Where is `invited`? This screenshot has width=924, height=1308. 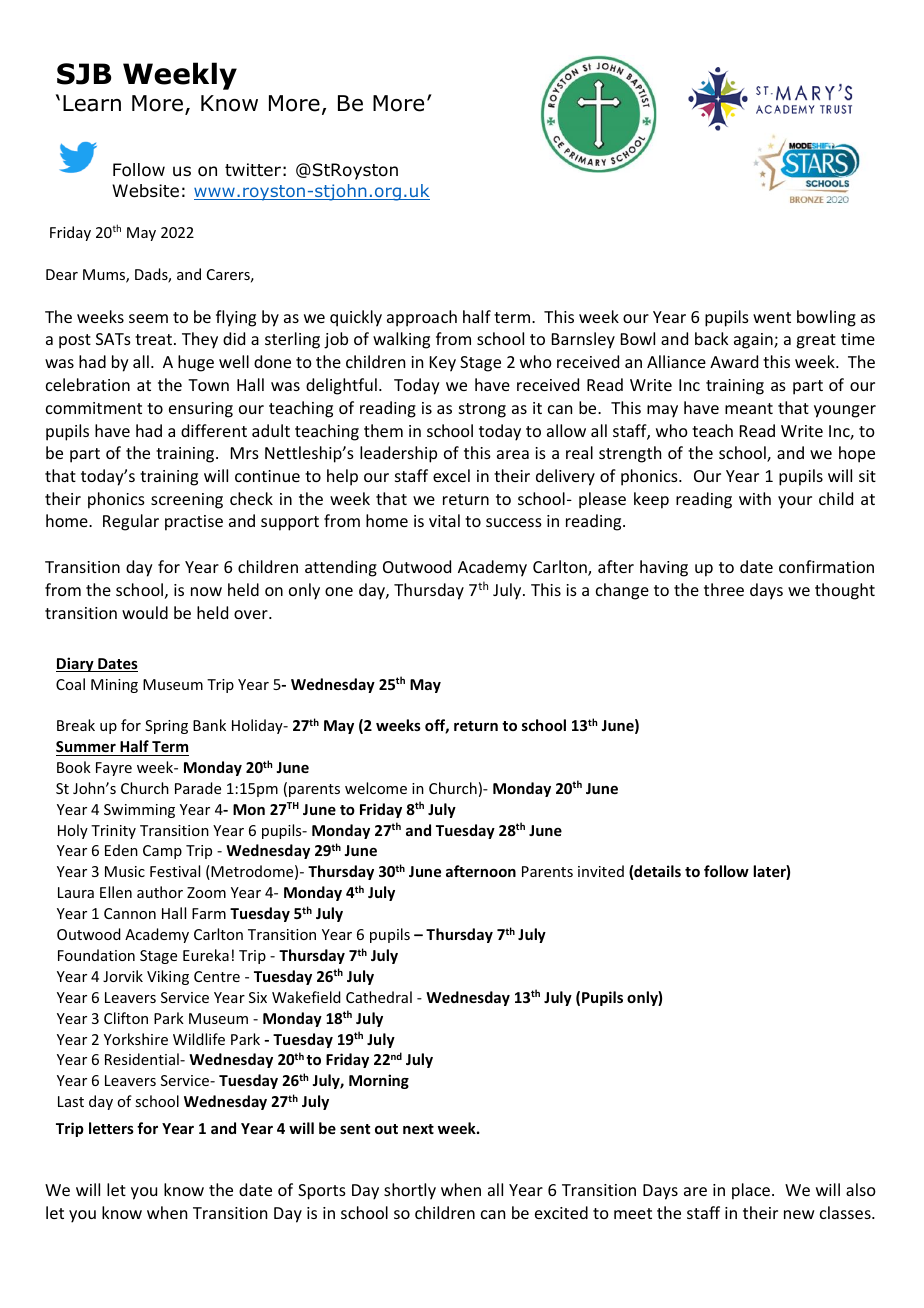
invited is located at coordinates (601, 871).
